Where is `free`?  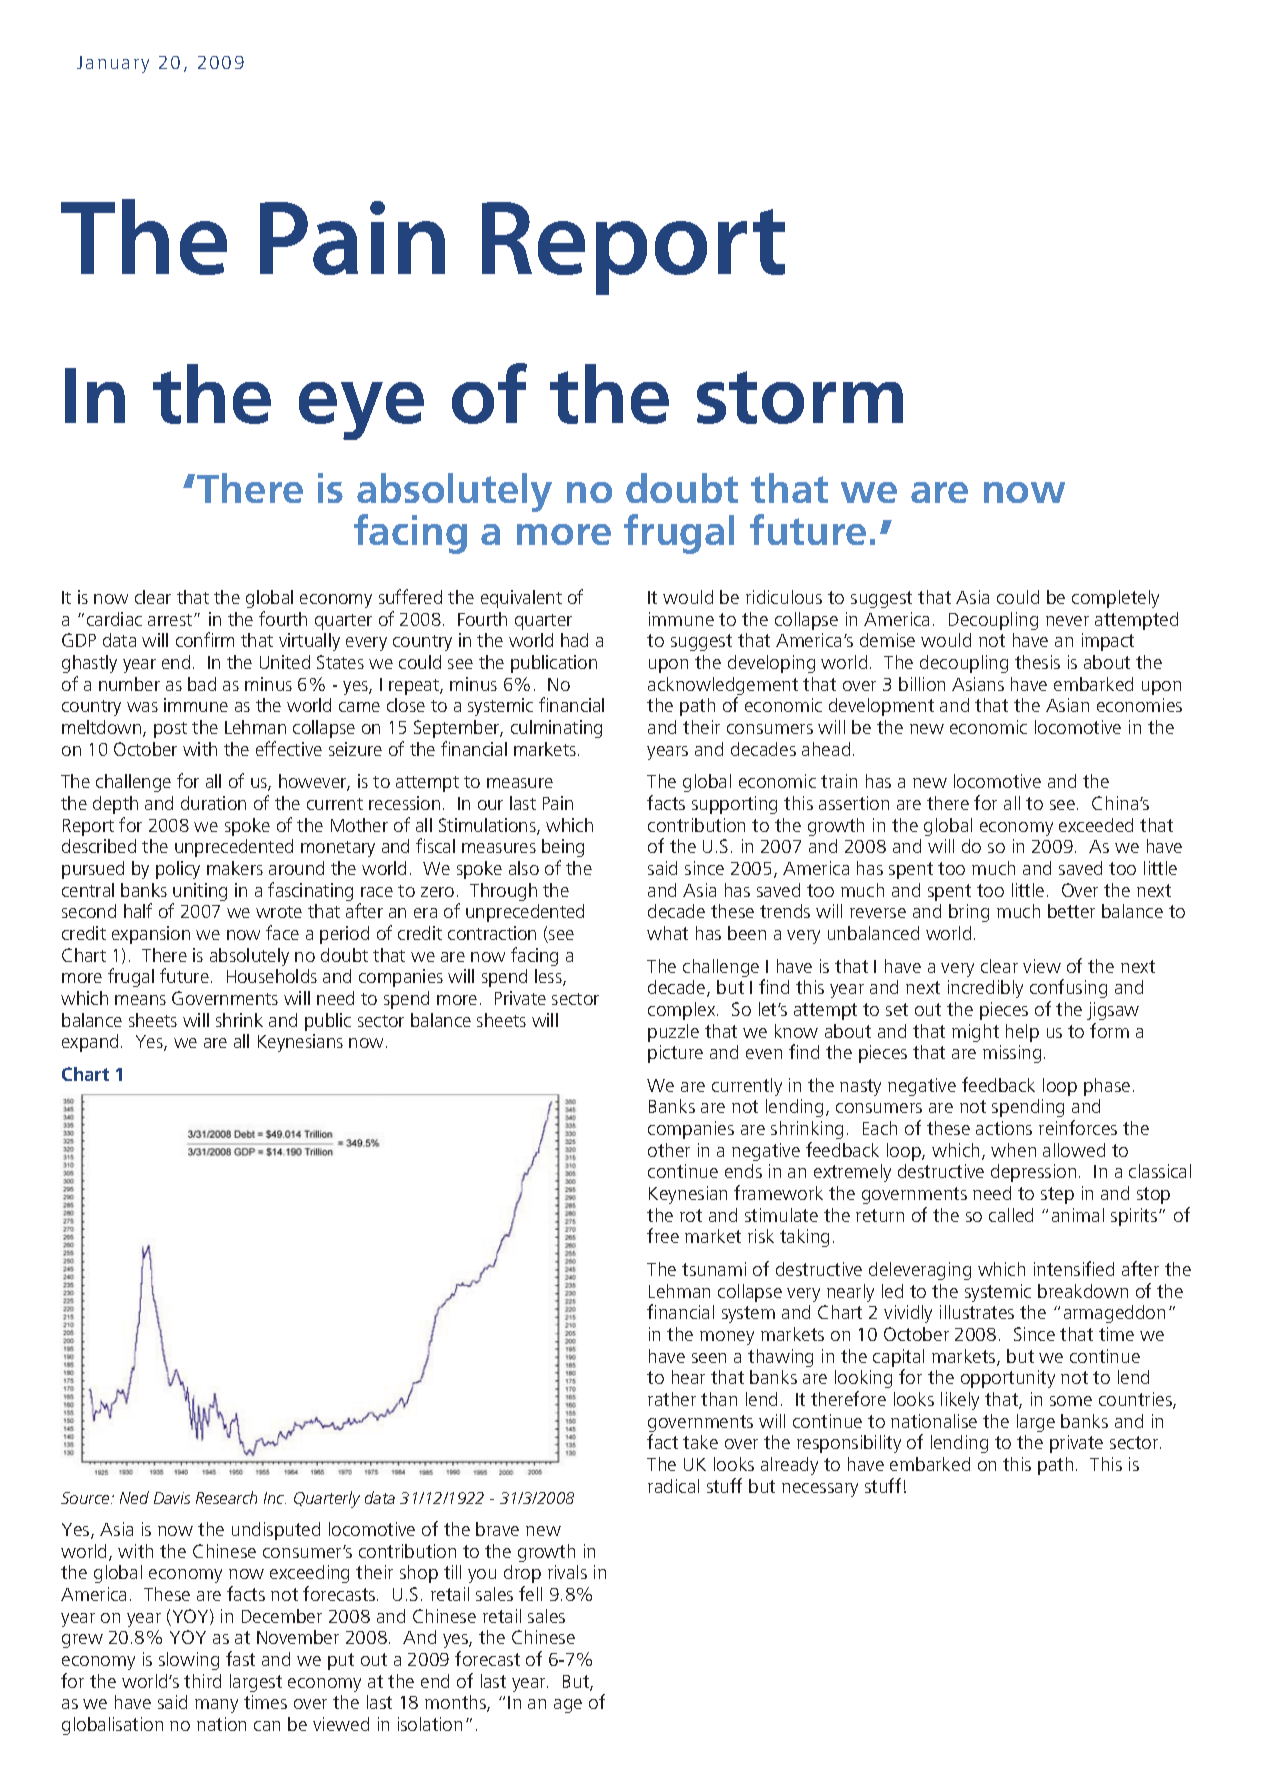
free is located at coordinates (663, 1235).
